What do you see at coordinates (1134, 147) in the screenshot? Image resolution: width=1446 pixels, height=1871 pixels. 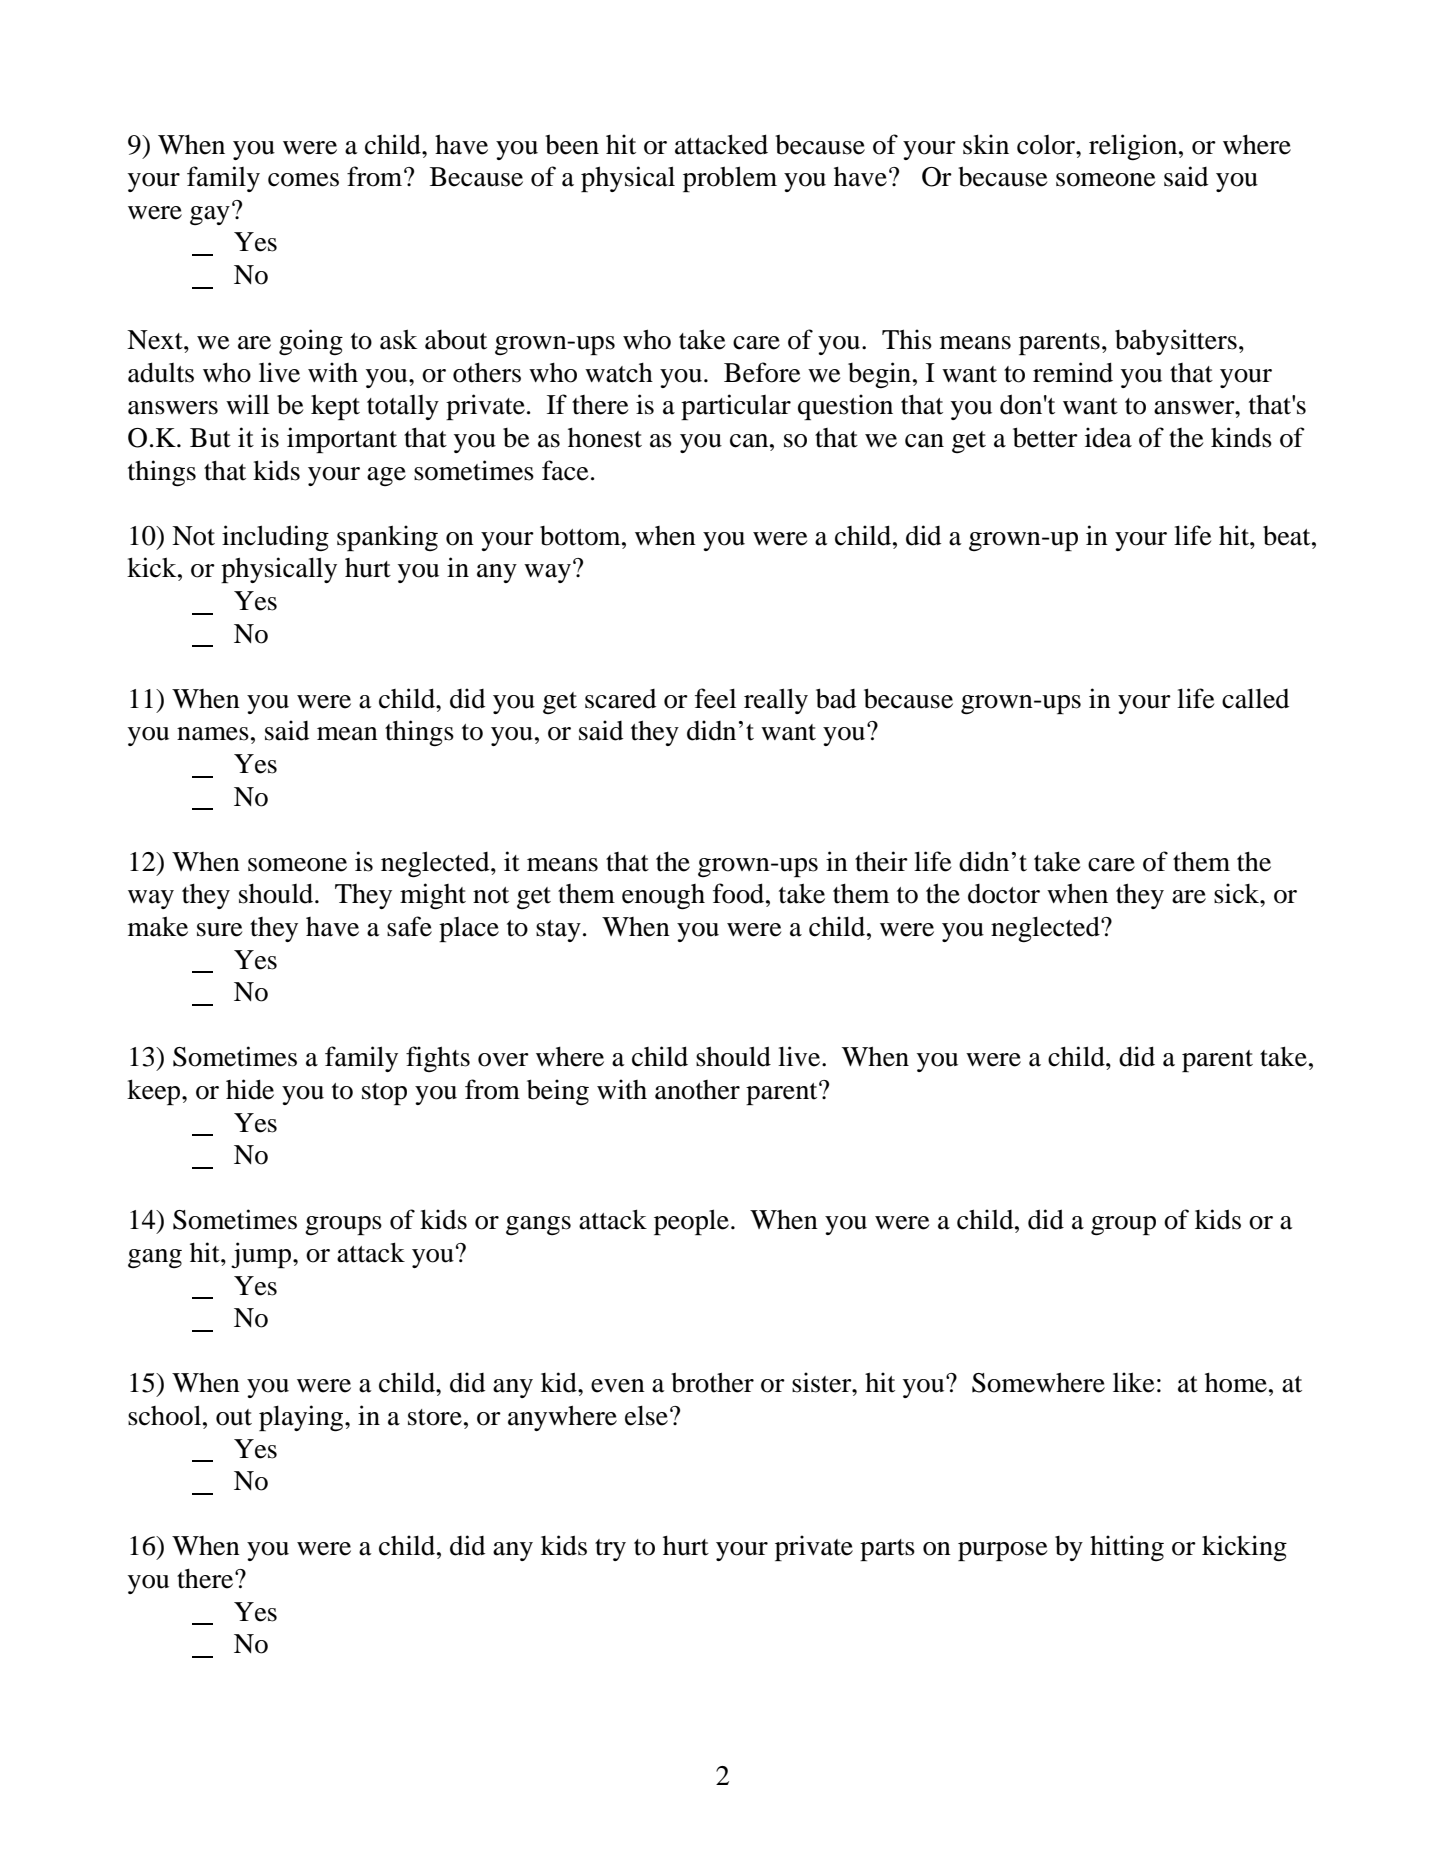 I see `religion` at bounding box center [1134, 147].
